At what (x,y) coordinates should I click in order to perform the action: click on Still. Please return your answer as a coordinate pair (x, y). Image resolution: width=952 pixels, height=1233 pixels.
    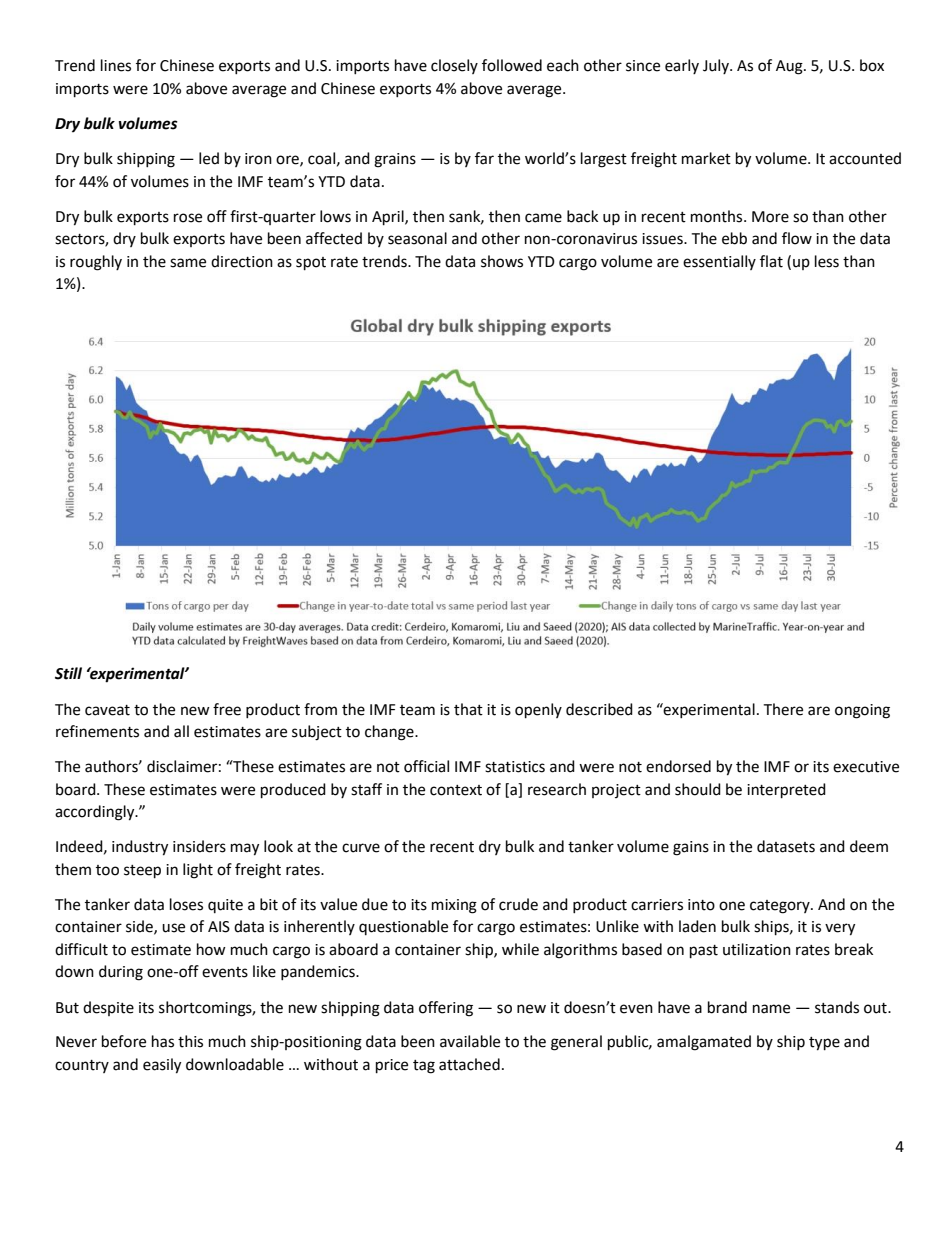
    Looking at the image, I should click on (68, 673).
